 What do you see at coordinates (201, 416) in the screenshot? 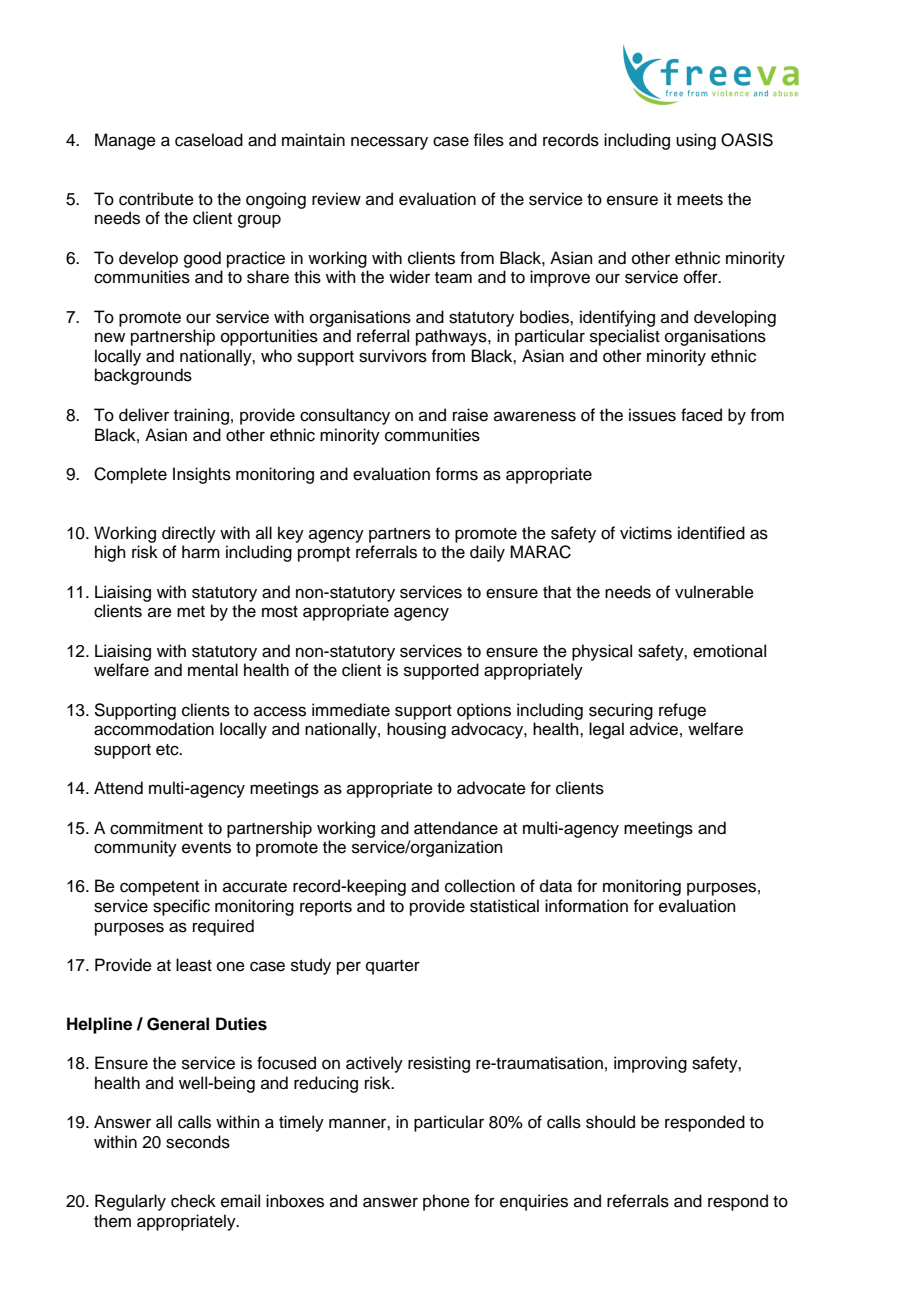
I see `training` at bounding box center [201, 416].
